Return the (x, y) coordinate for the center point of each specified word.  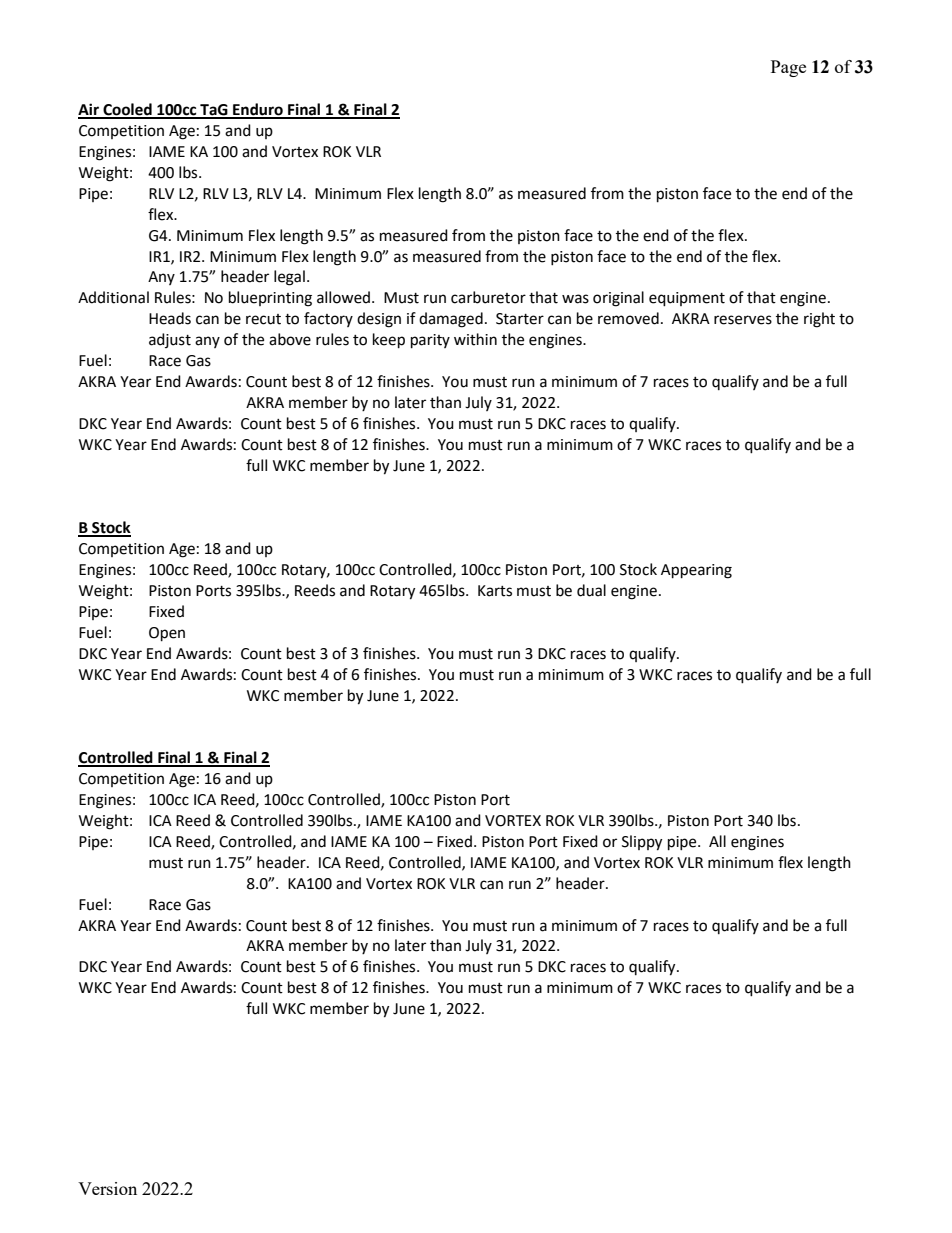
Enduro (258, 110)
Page (788, 68)
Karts (495, 591)
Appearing (696, 571)
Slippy (642, 843)
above (290, 339)
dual (591, 590)
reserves (743, 320)
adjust (170, 340)
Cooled (127, 110)
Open (167, 634)
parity (430, 341)
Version (107, 1188)
